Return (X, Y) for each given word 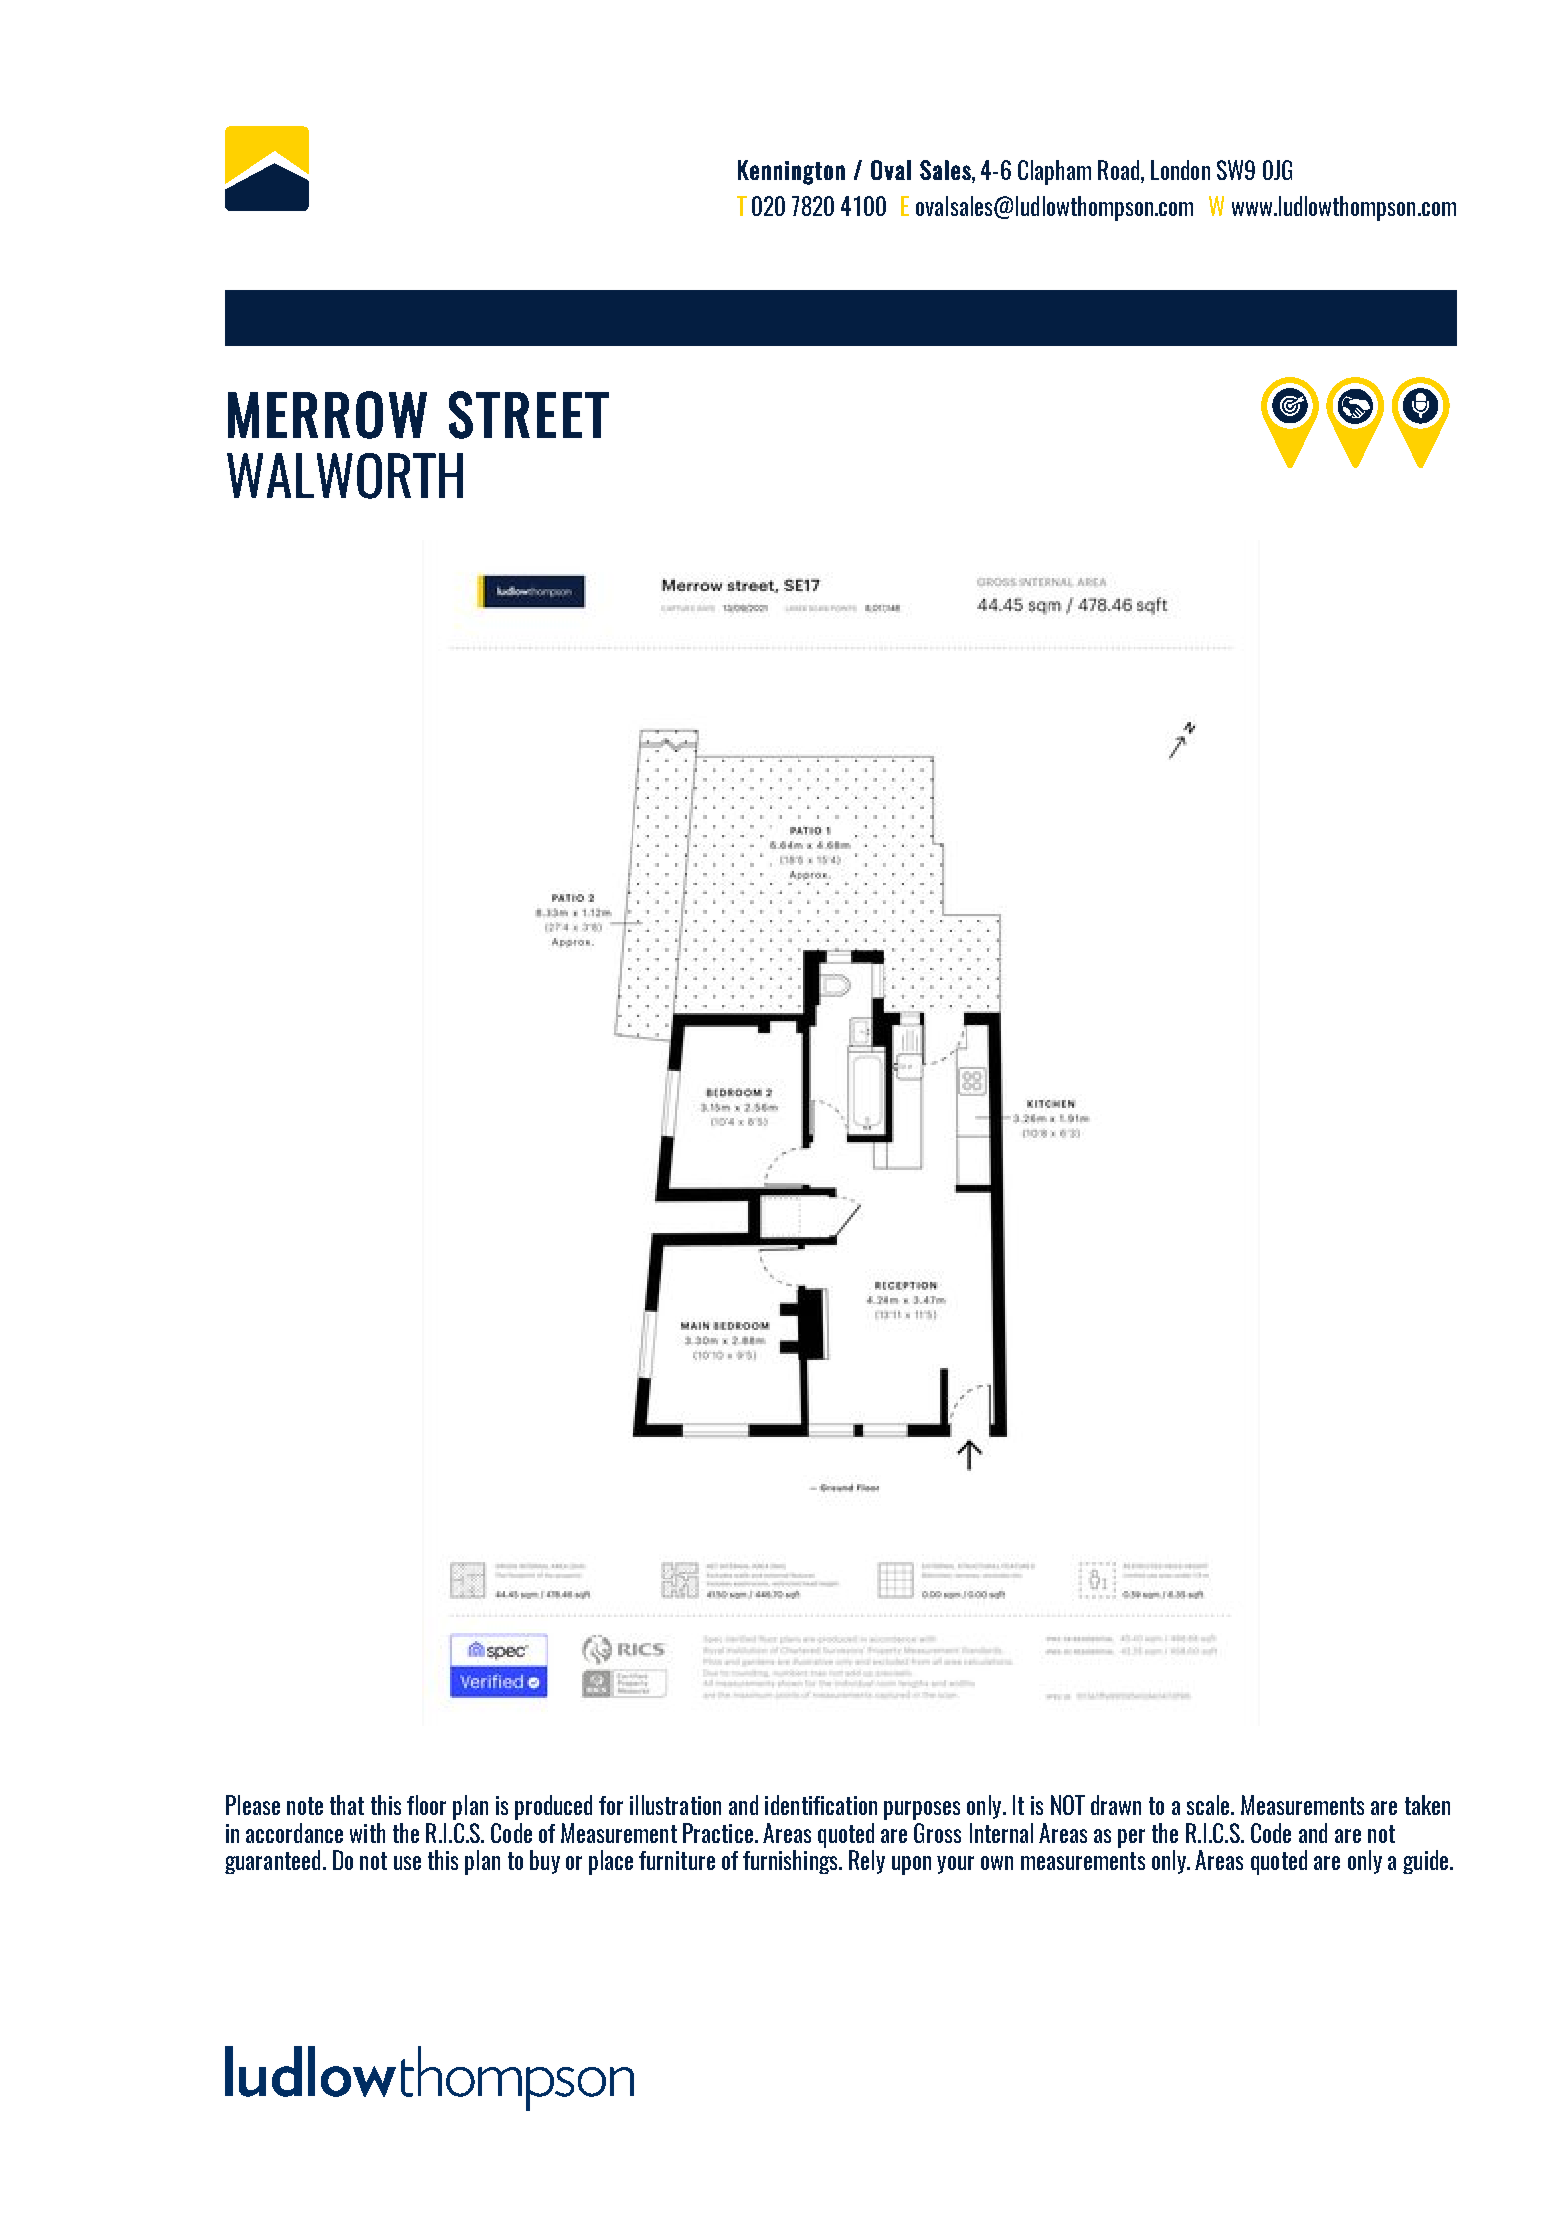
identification (821, 1805)
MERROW (327, 415)
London (1180, 170)
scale (1209, 1805)
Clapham (1054, 172)
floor (426, 1805)
